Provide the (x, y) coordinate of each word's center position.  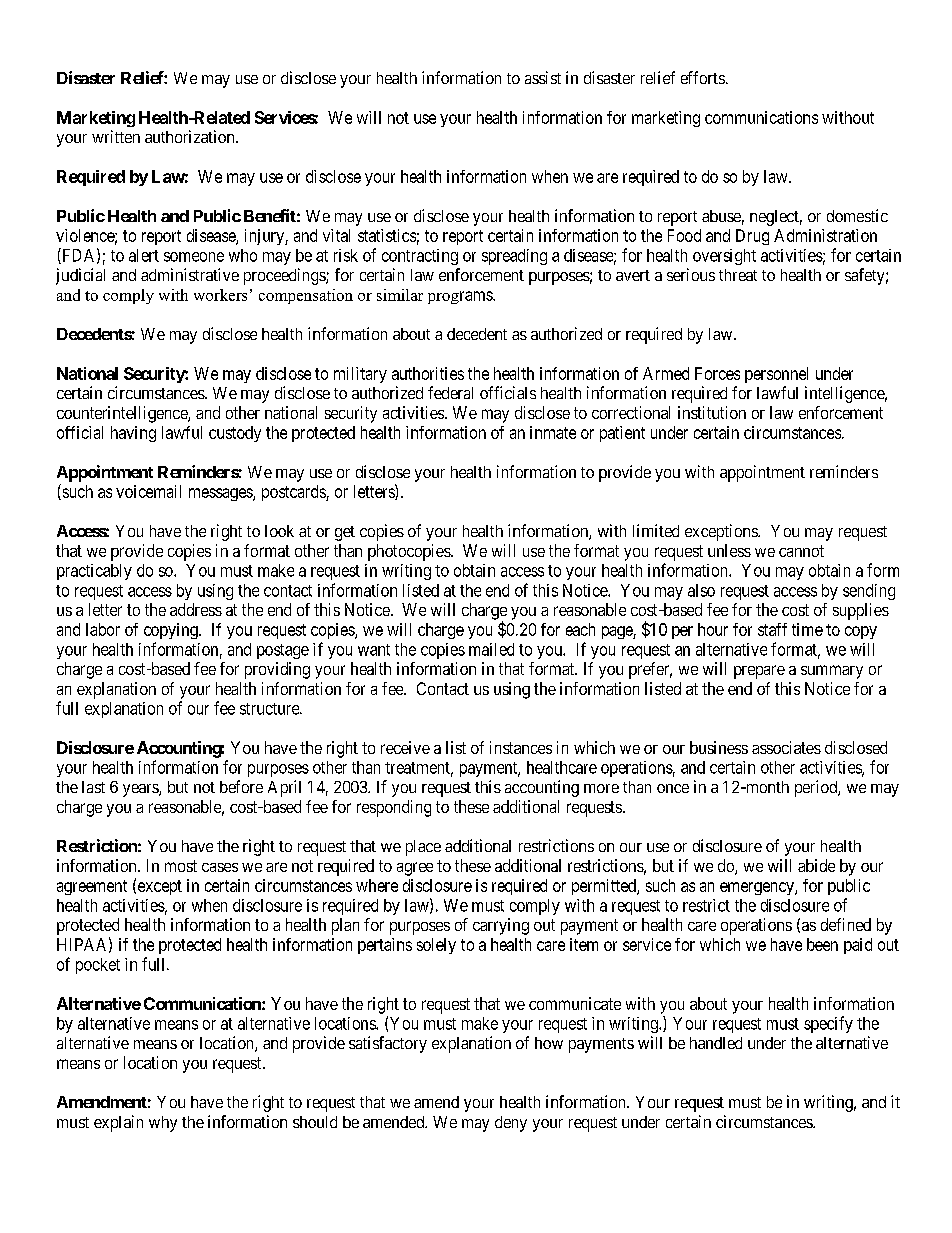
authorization (191, 136)
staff (772, 629)
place (423, 848)
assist (543, 77)
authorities (428, 373)
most (181, 866)
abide (816, 865)
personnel (776, 375)
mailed (491, 649)
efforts (703, 77)
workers (220, 295)
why (163, 1124)
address (196, 609)
